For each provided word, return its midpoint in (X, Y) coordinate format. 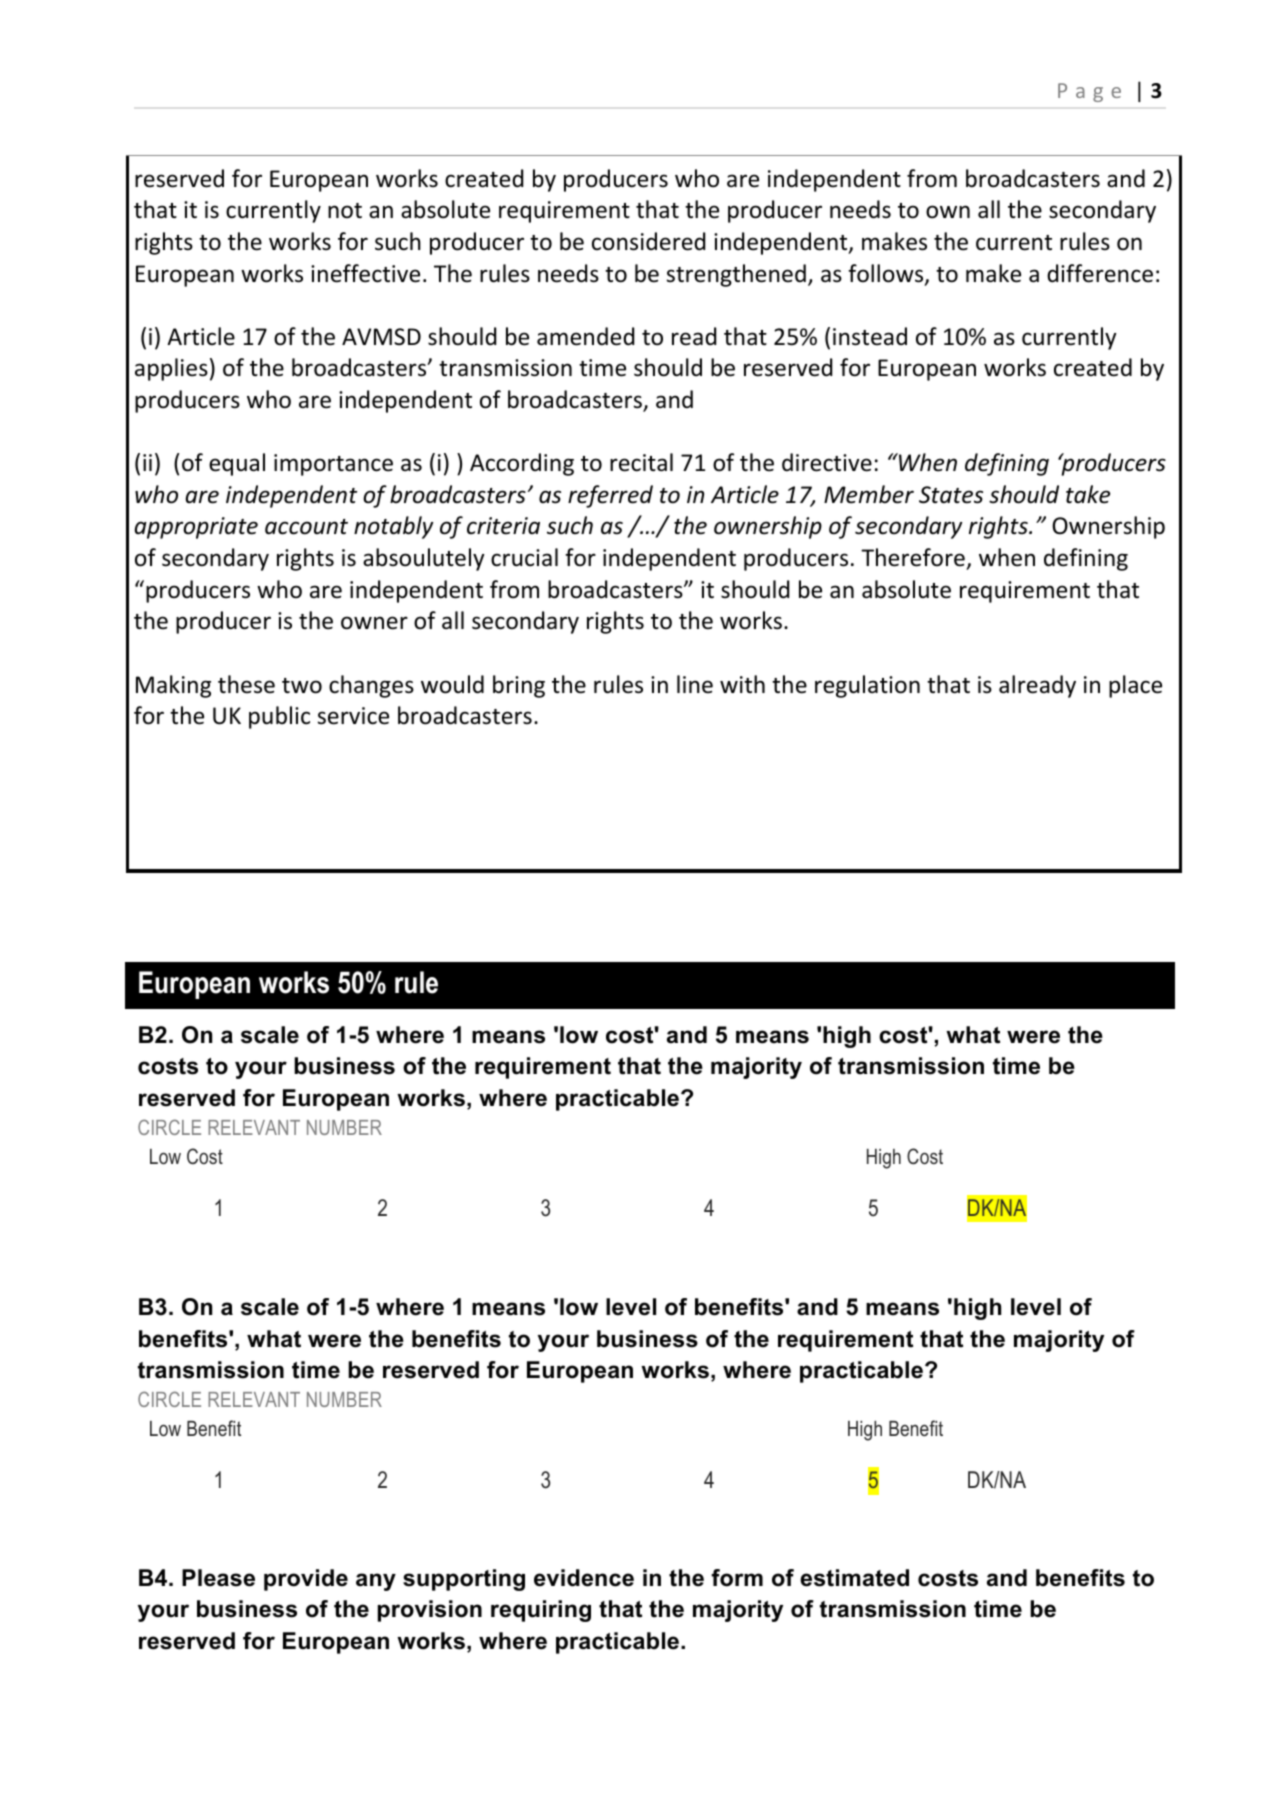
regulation (867, 686)
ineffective (365, 273)
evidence (584, 1578)
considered (648, 241)
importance (333, 465)
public (279, 717)
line (695, 684)
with (742, 684)
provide (306, 1580)
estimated (854, 1578)
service (353, 716)
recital (641, 462)
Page (1089, 92)
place (1135, 686)
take (1088, 494)
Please (218, 1578)
